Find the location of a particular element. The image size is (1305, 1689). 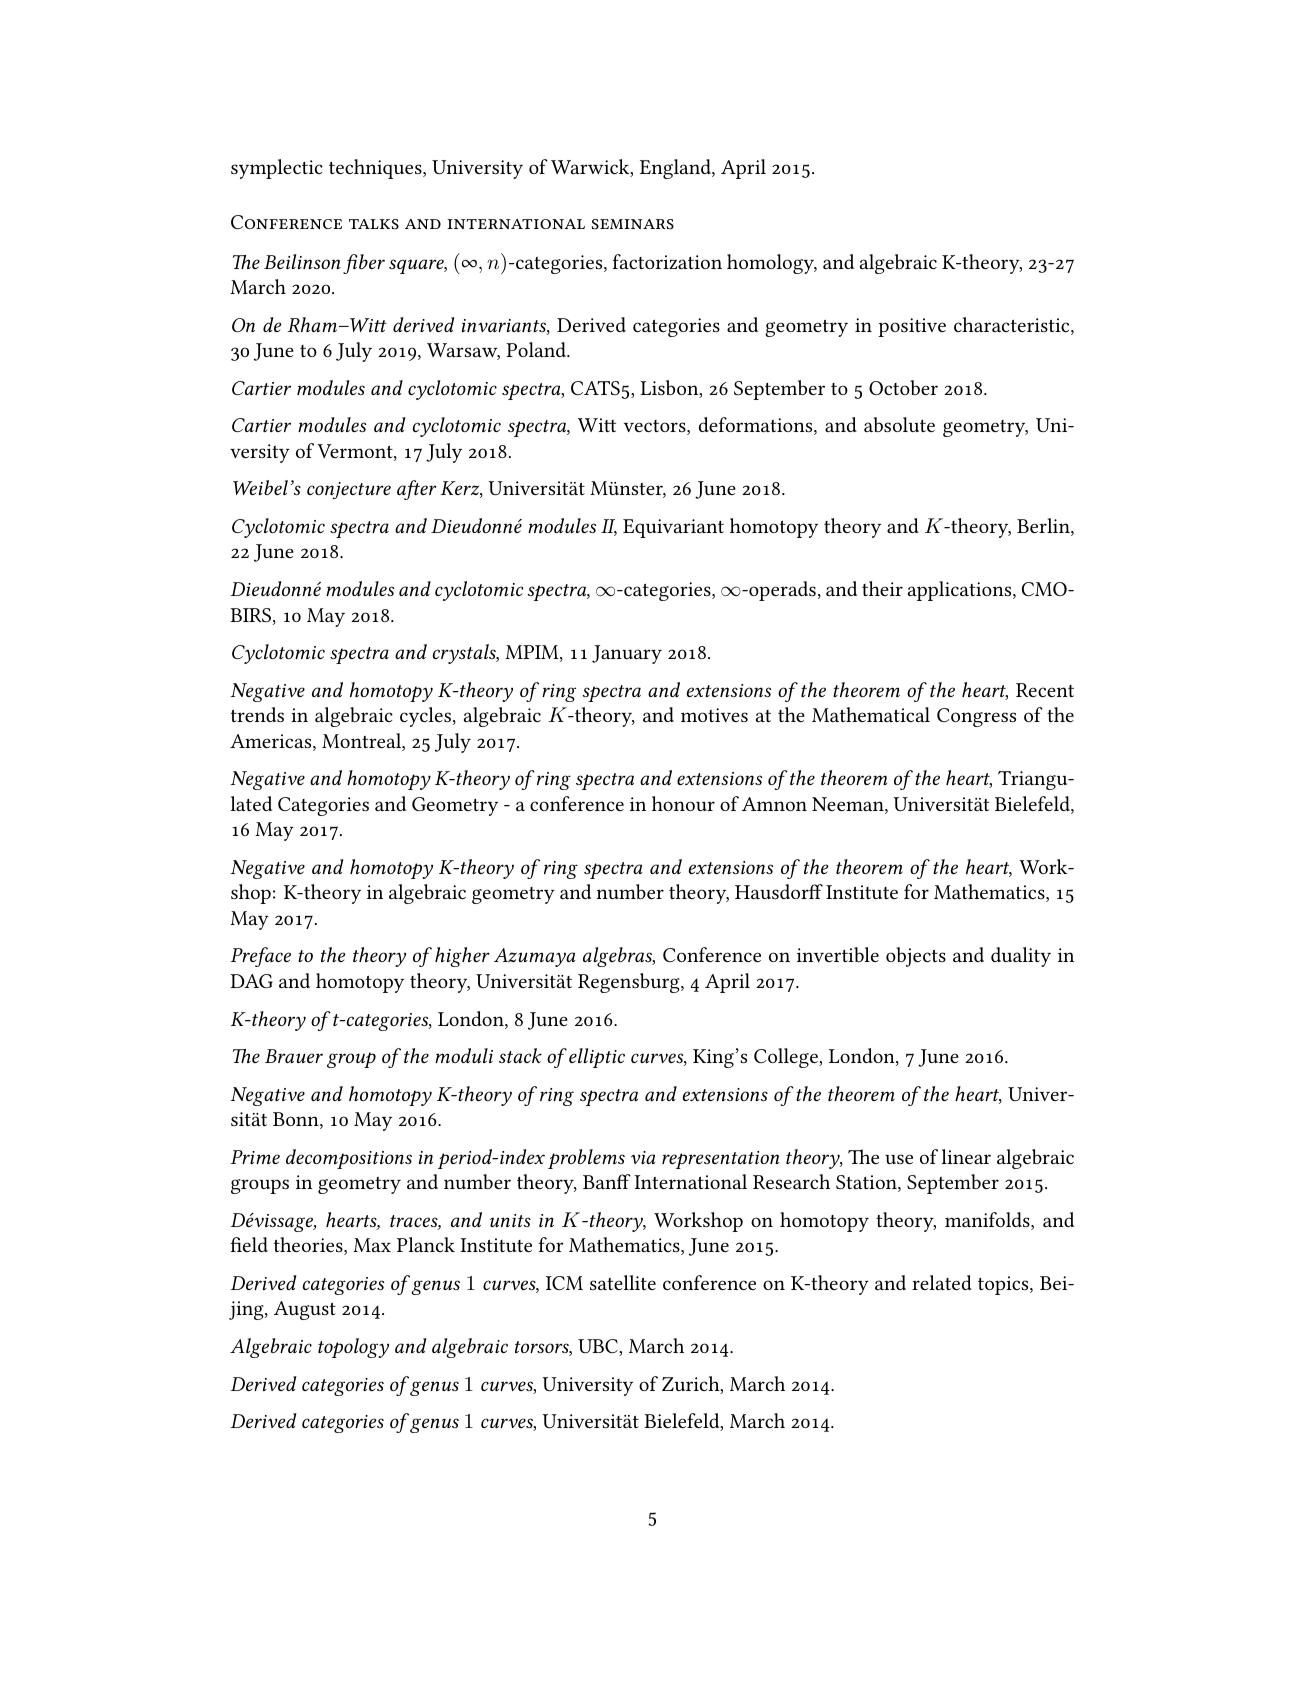

satellite is located at coordinates (623, 1282).
